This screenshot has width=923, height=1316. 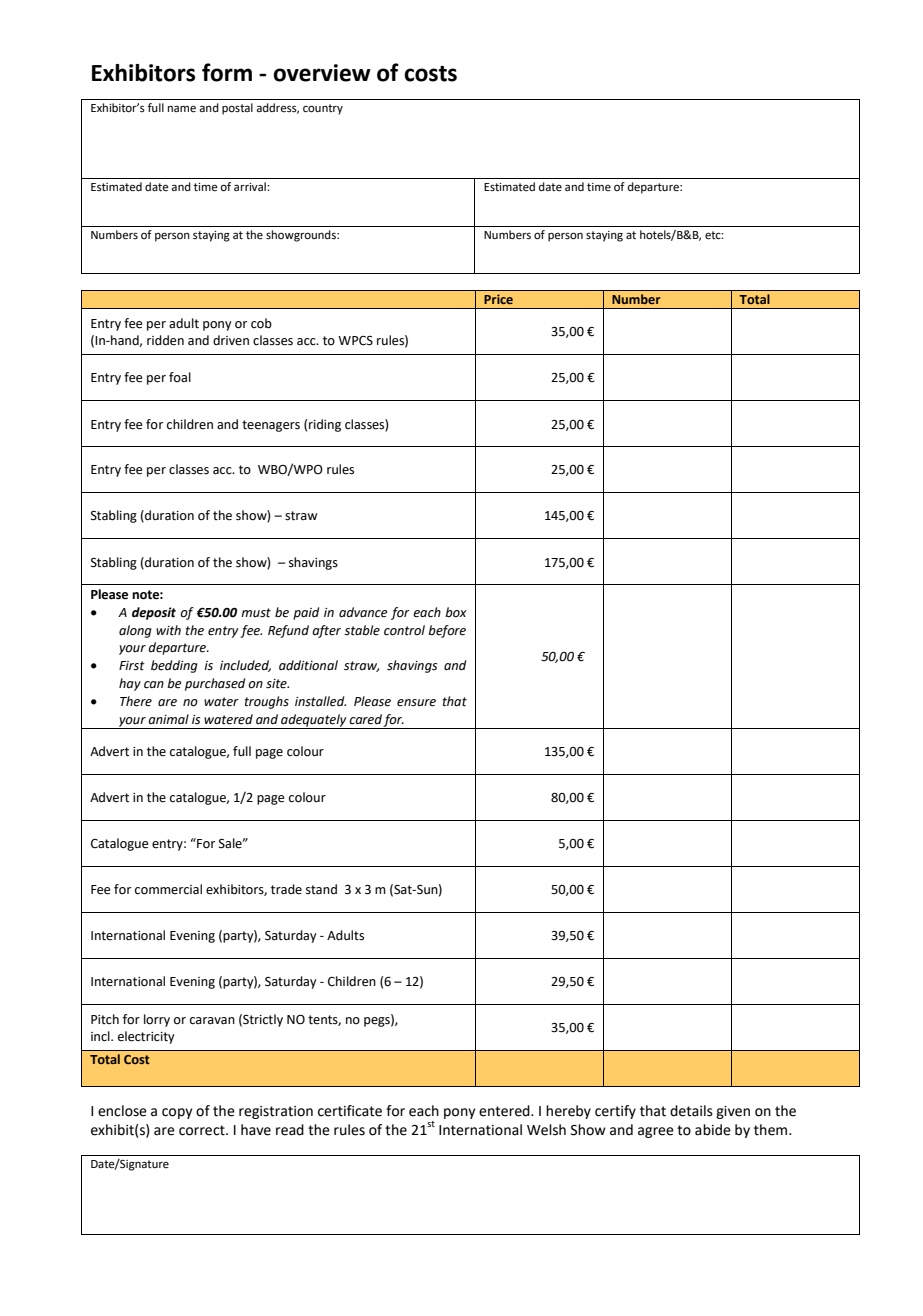 I want to click on box, so click(x=456, y=612).
